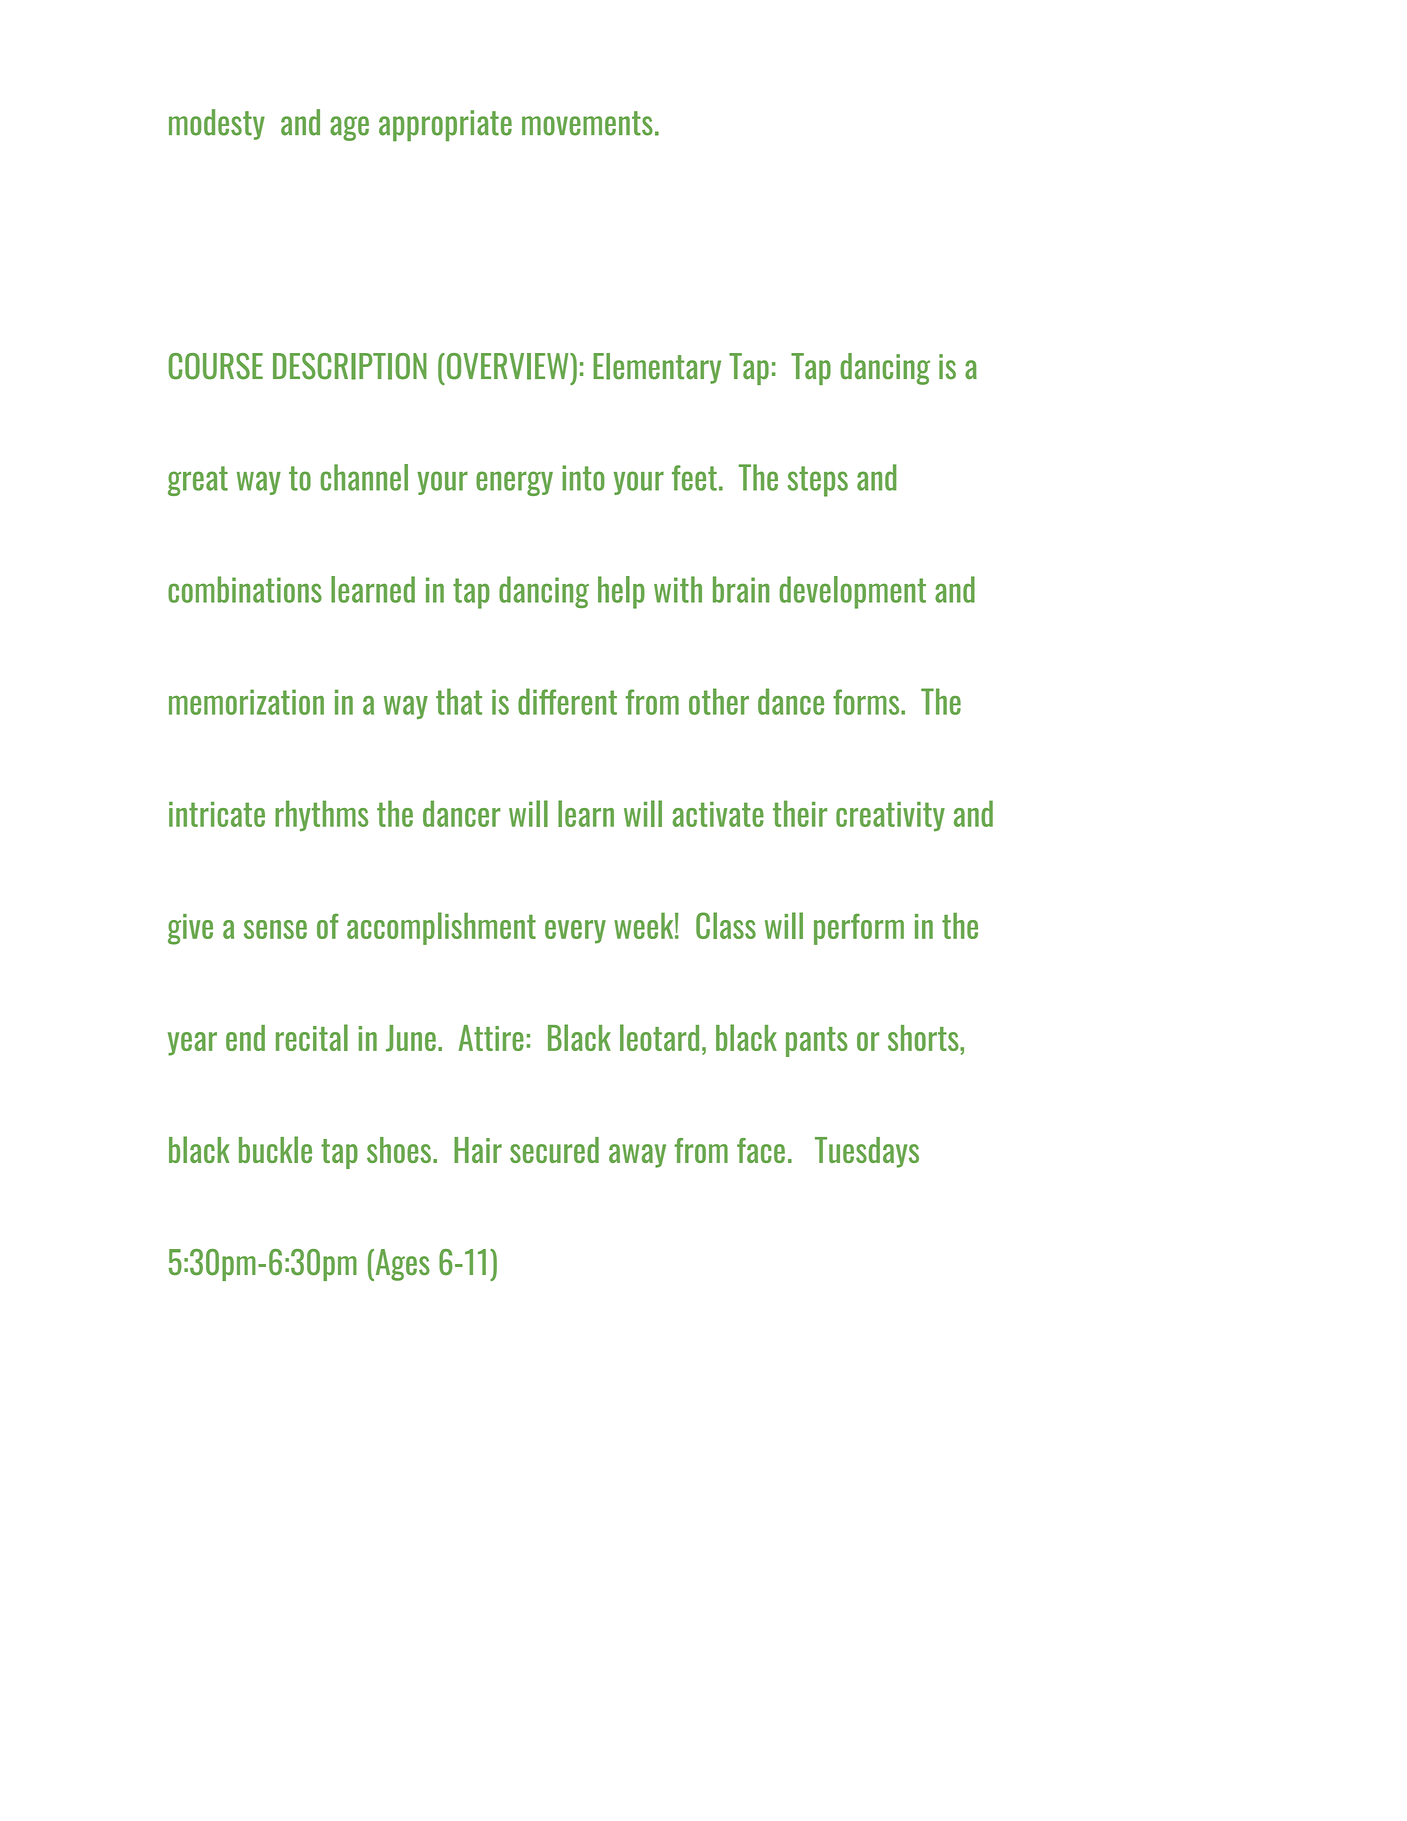  Describe the element at coordinates (246, 702) in the screenshot. I see `memorization` at that location.
